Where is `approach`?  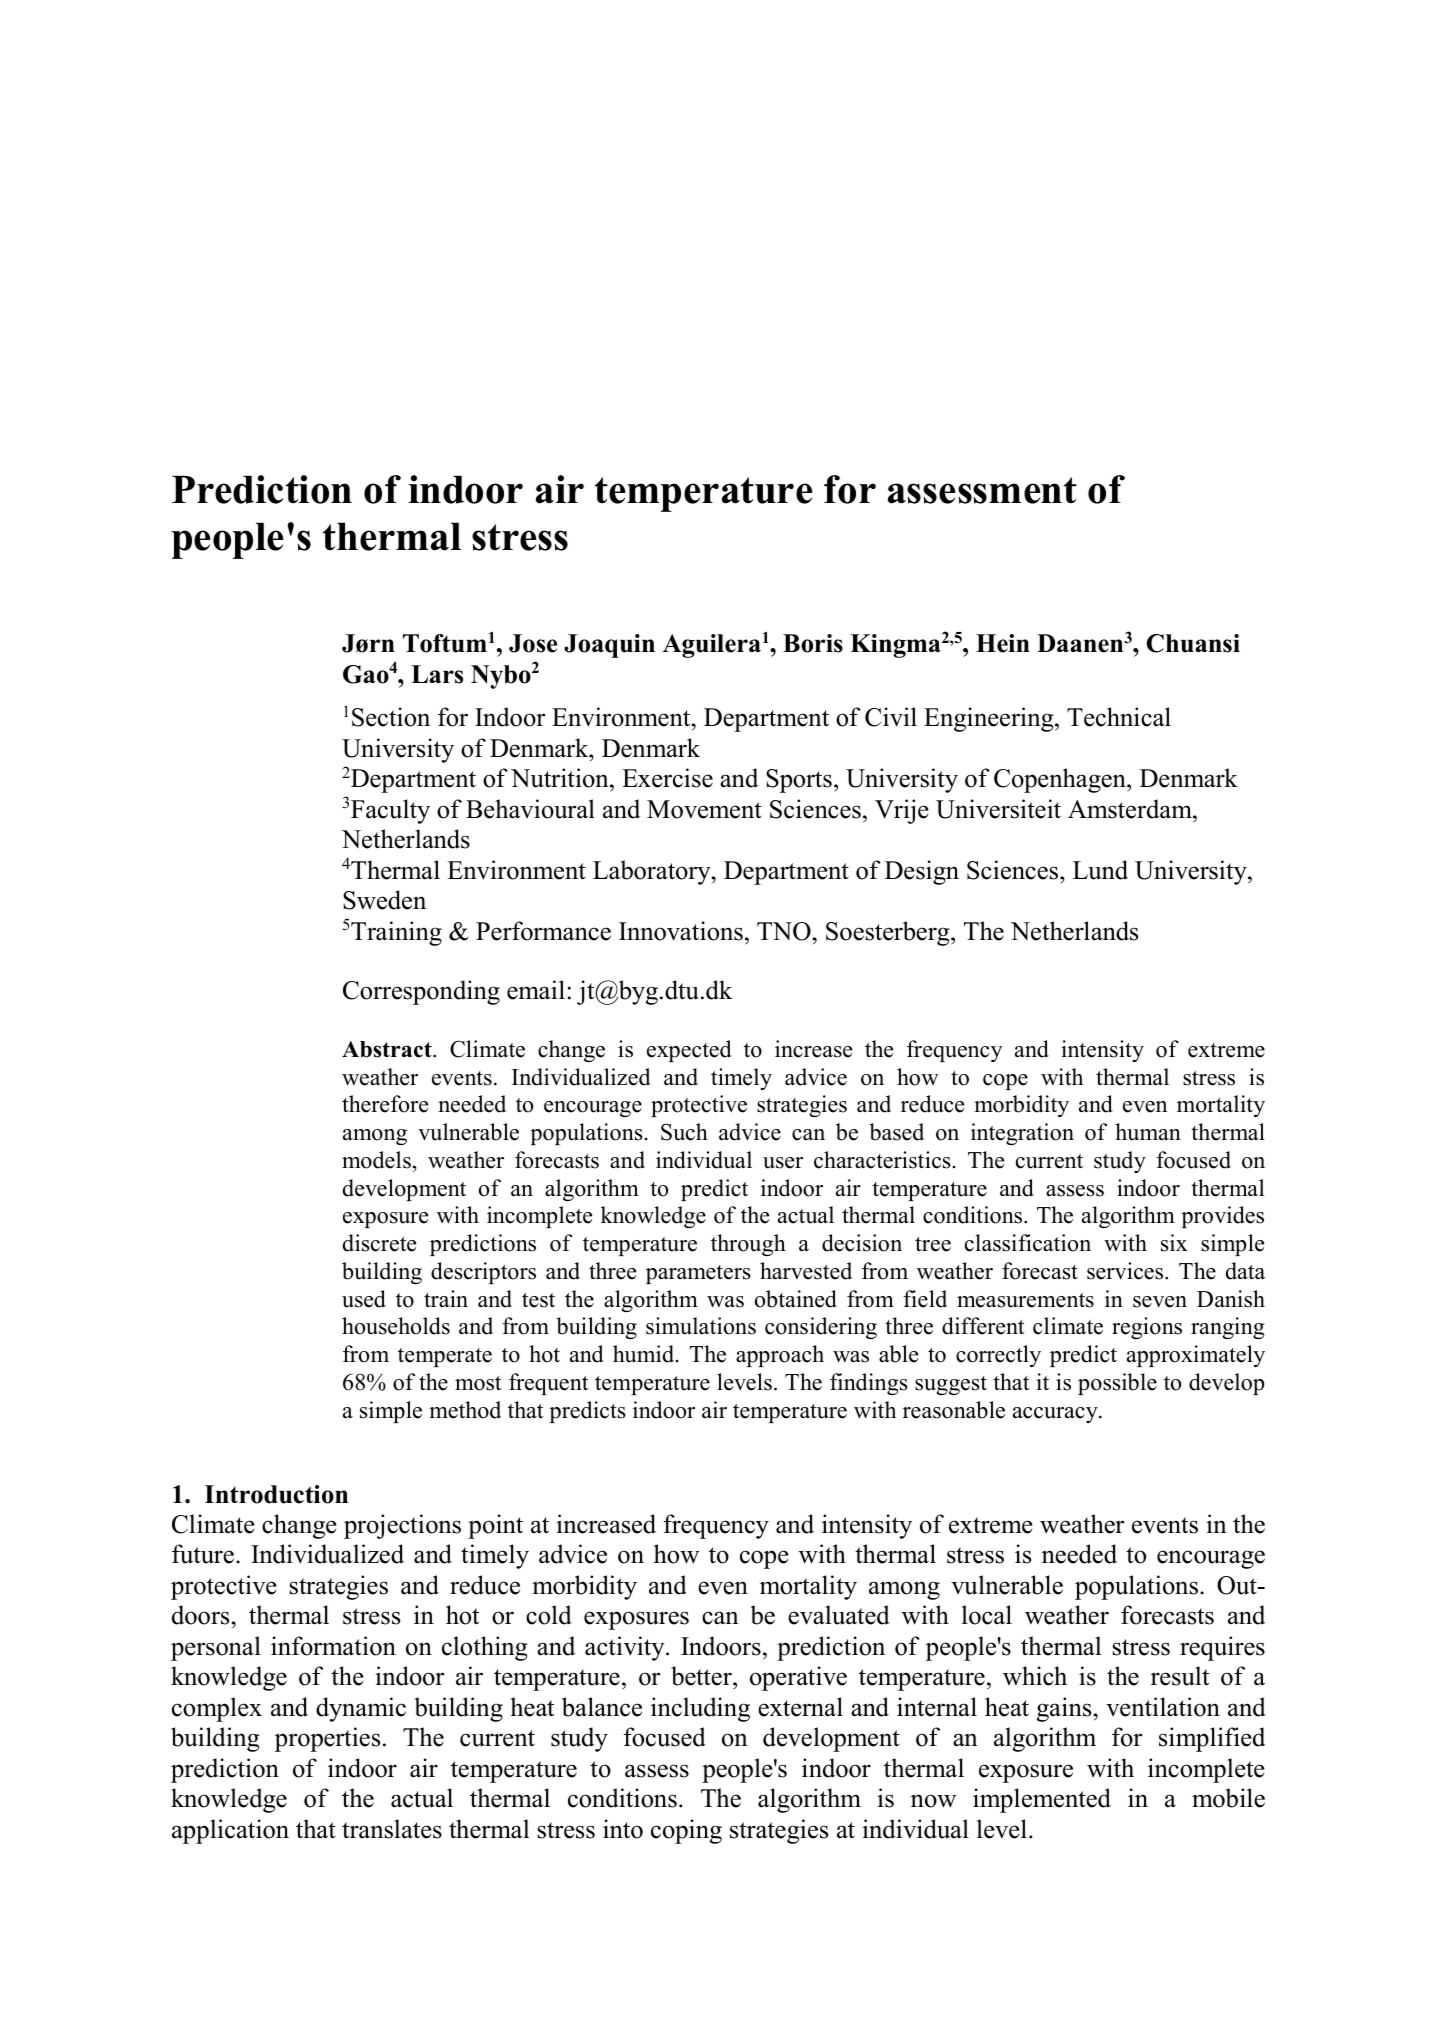
approach is located at coordinates (780, 1356).
